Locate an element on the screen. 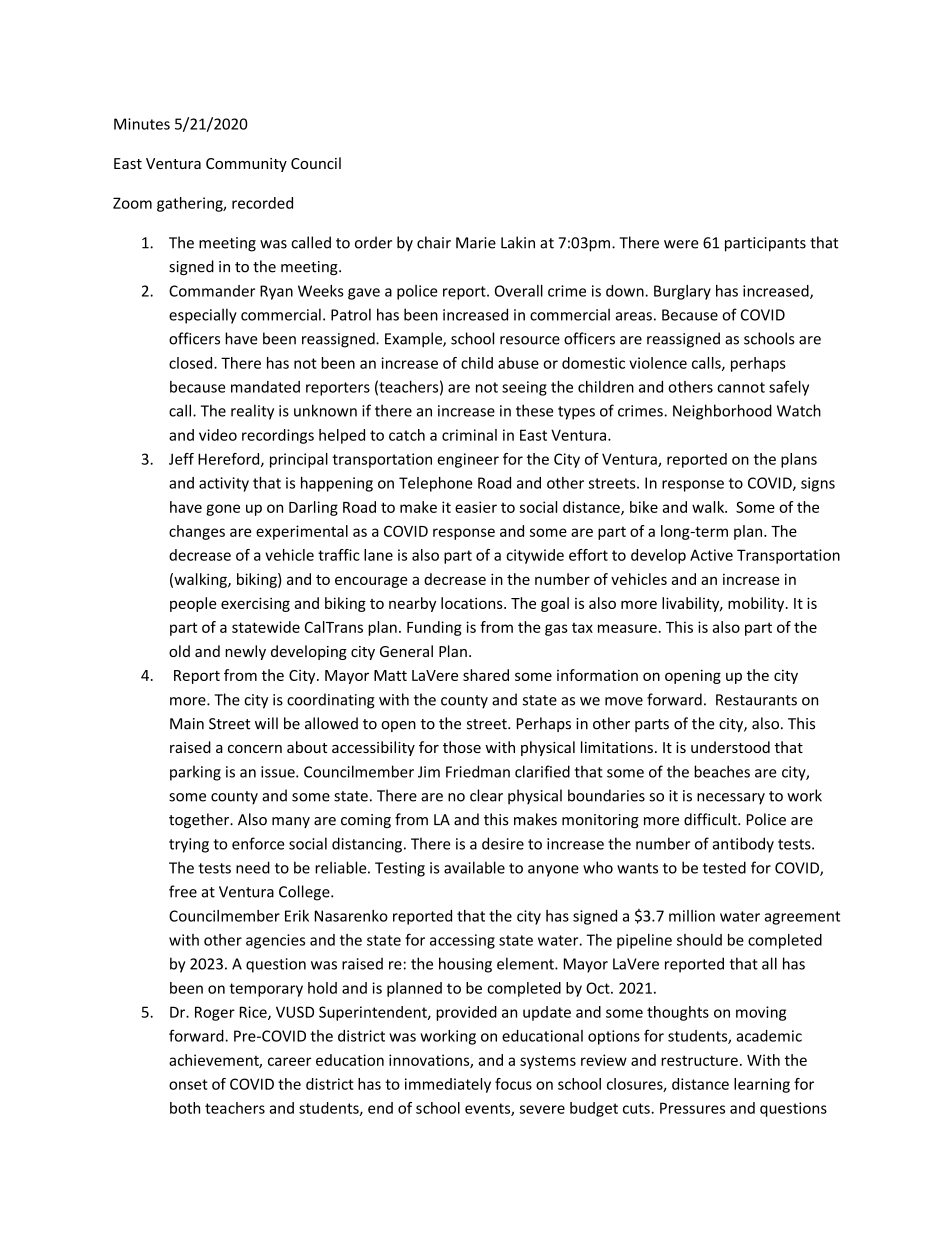 This screenshot has width=952, height=1233. Community is located at coordinates (246, 165).
